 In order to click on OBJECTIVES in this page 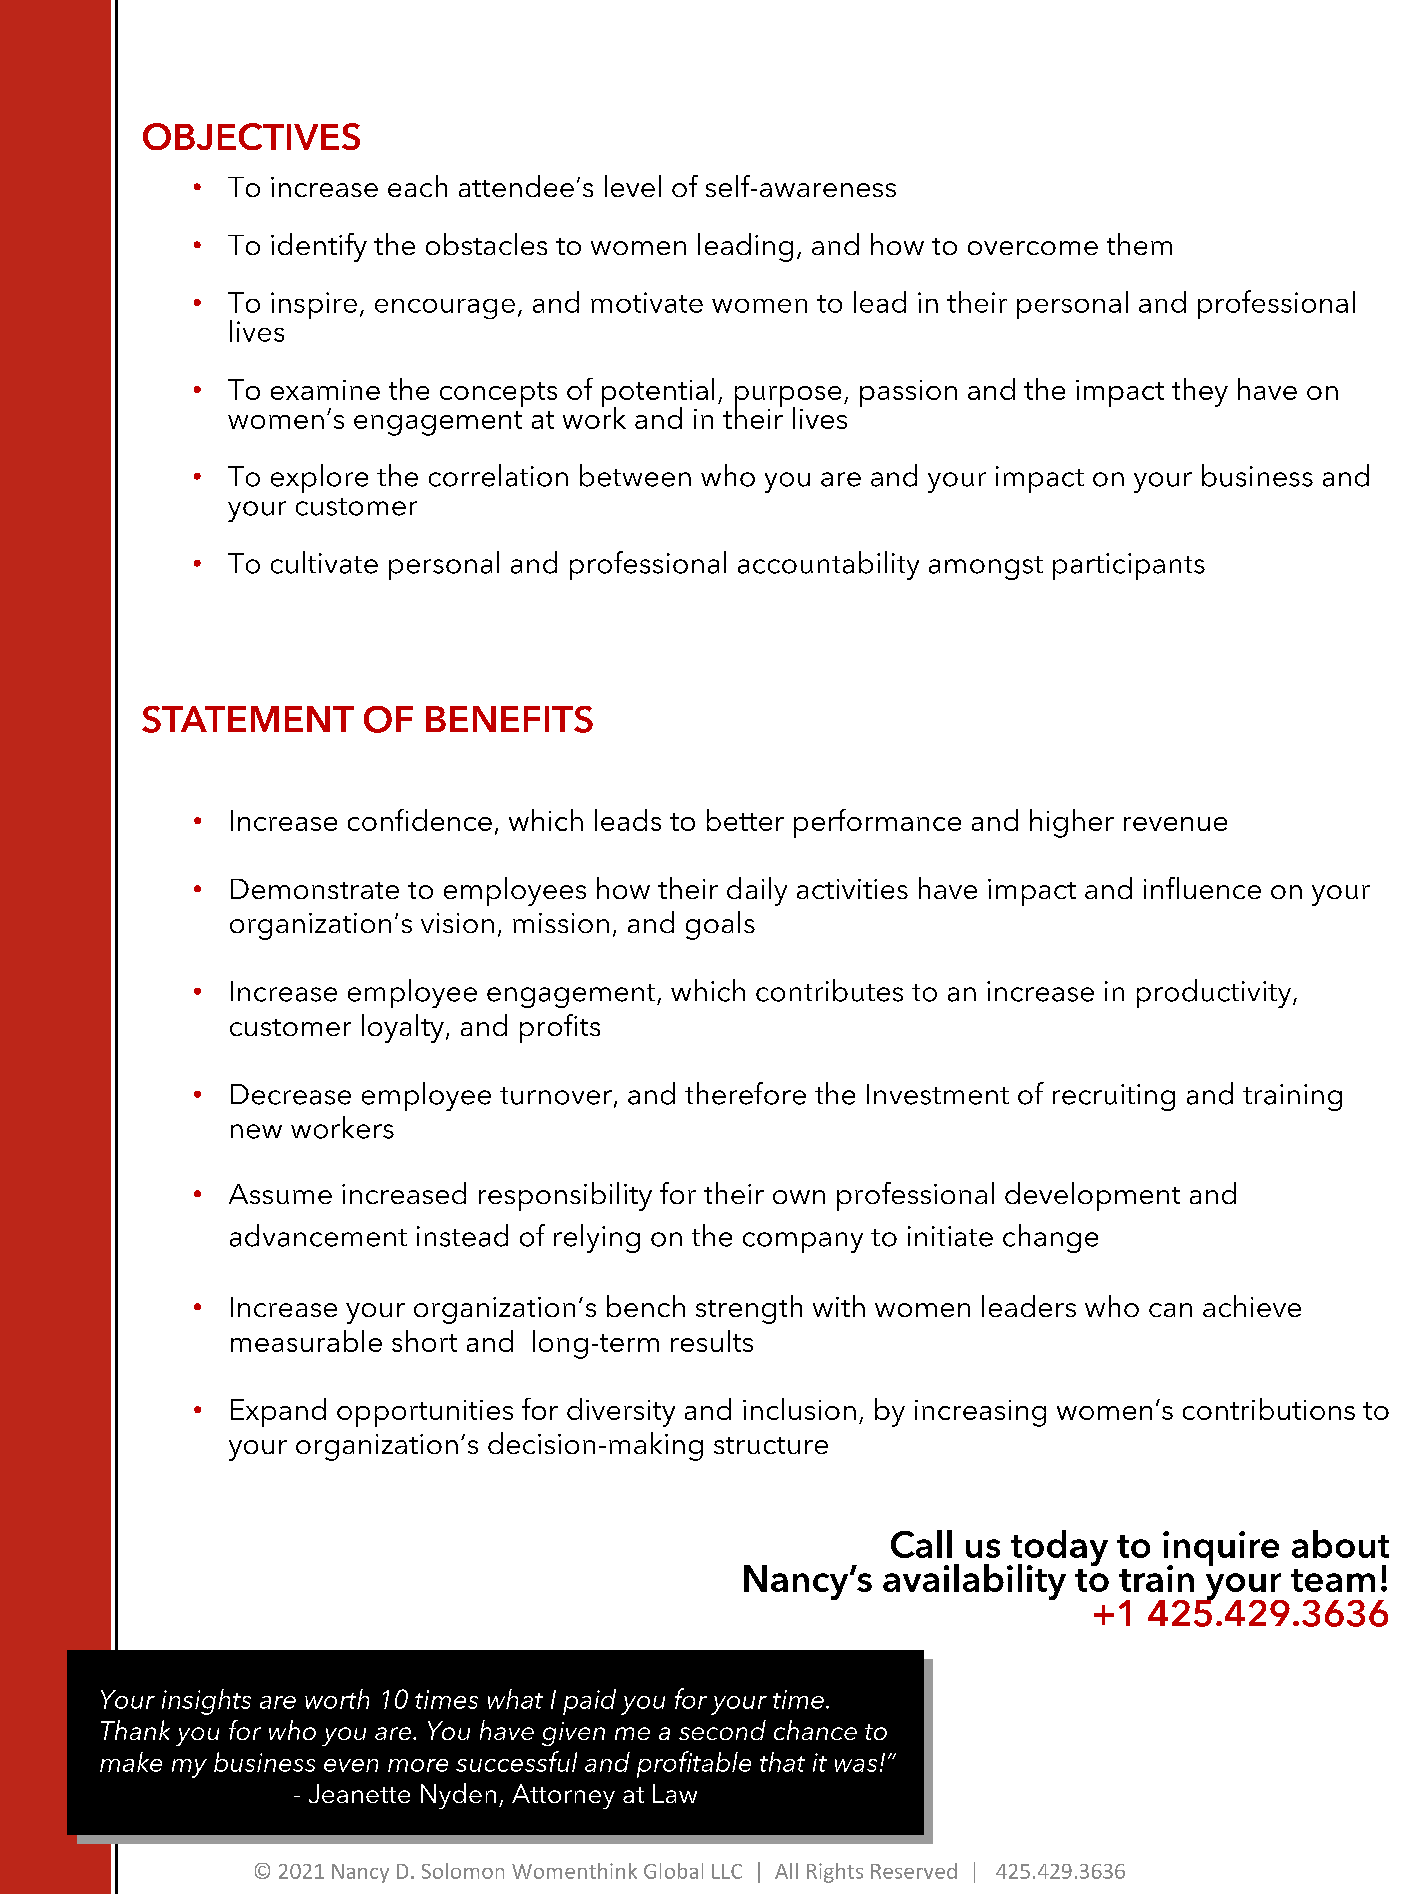, I will do `click(251, 136)`.
